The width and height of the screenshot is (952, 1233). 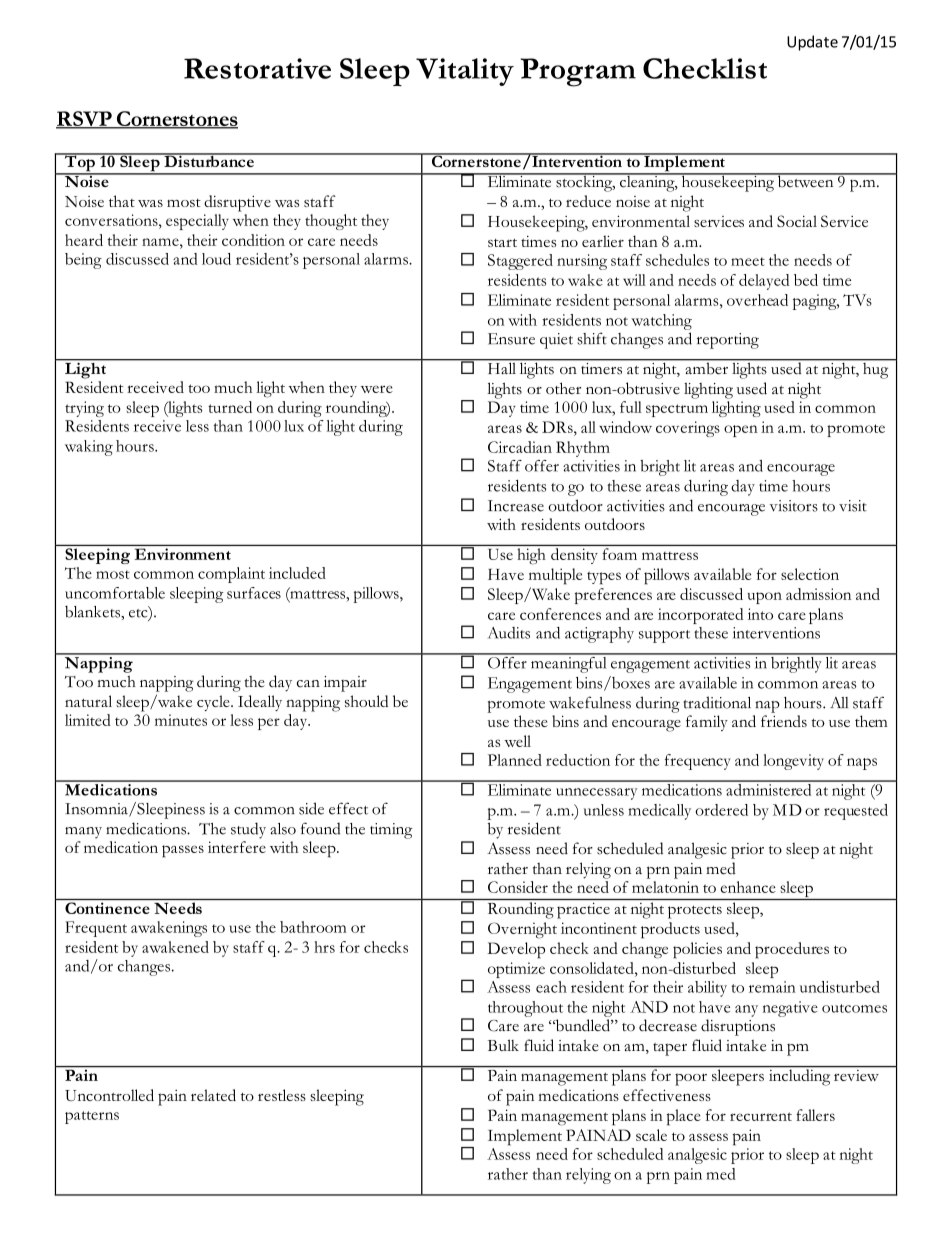 I want to click on Update, so click(x=812, y=43).
